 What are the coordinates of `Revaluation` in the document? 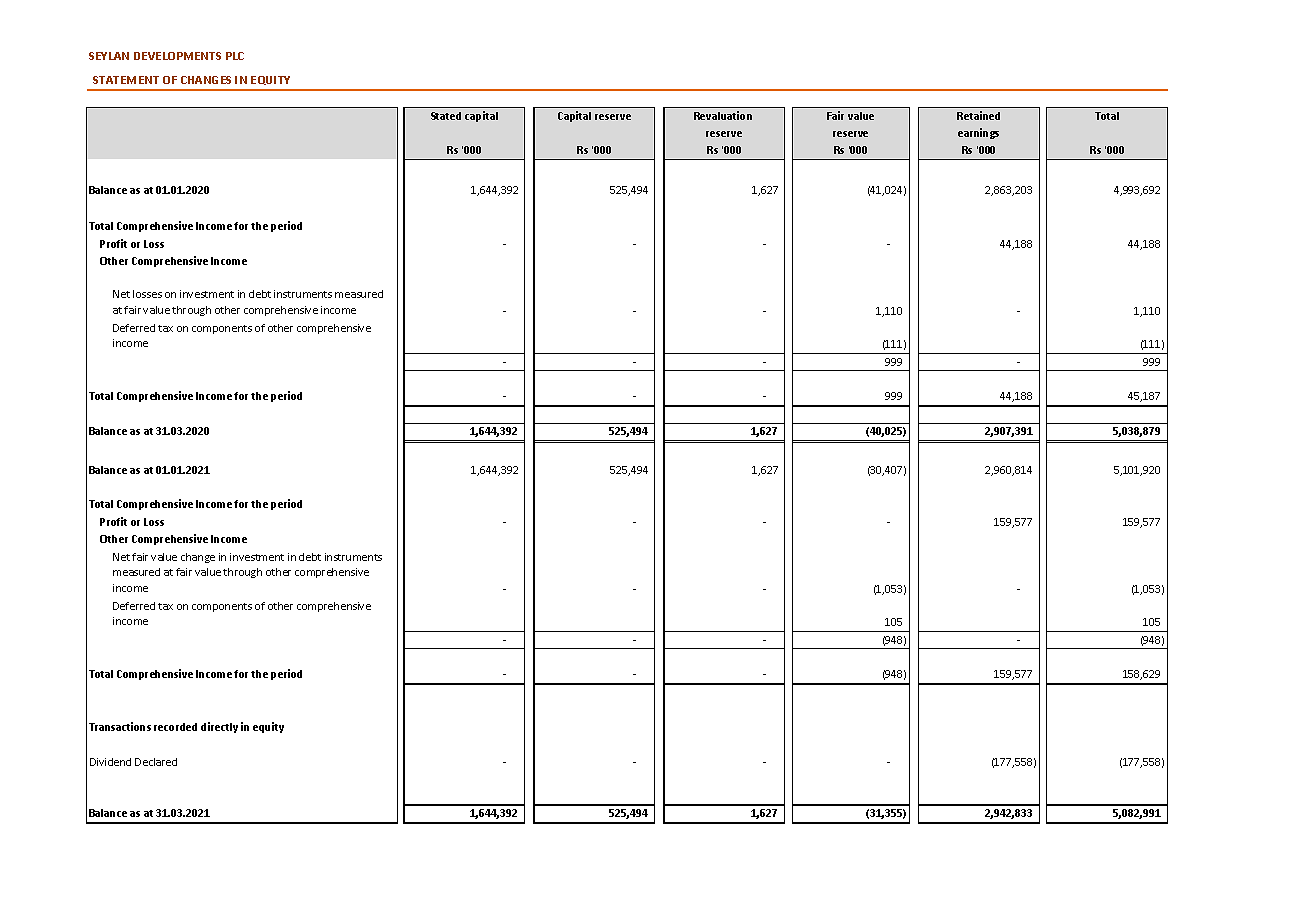 It's located at (723, 115).
